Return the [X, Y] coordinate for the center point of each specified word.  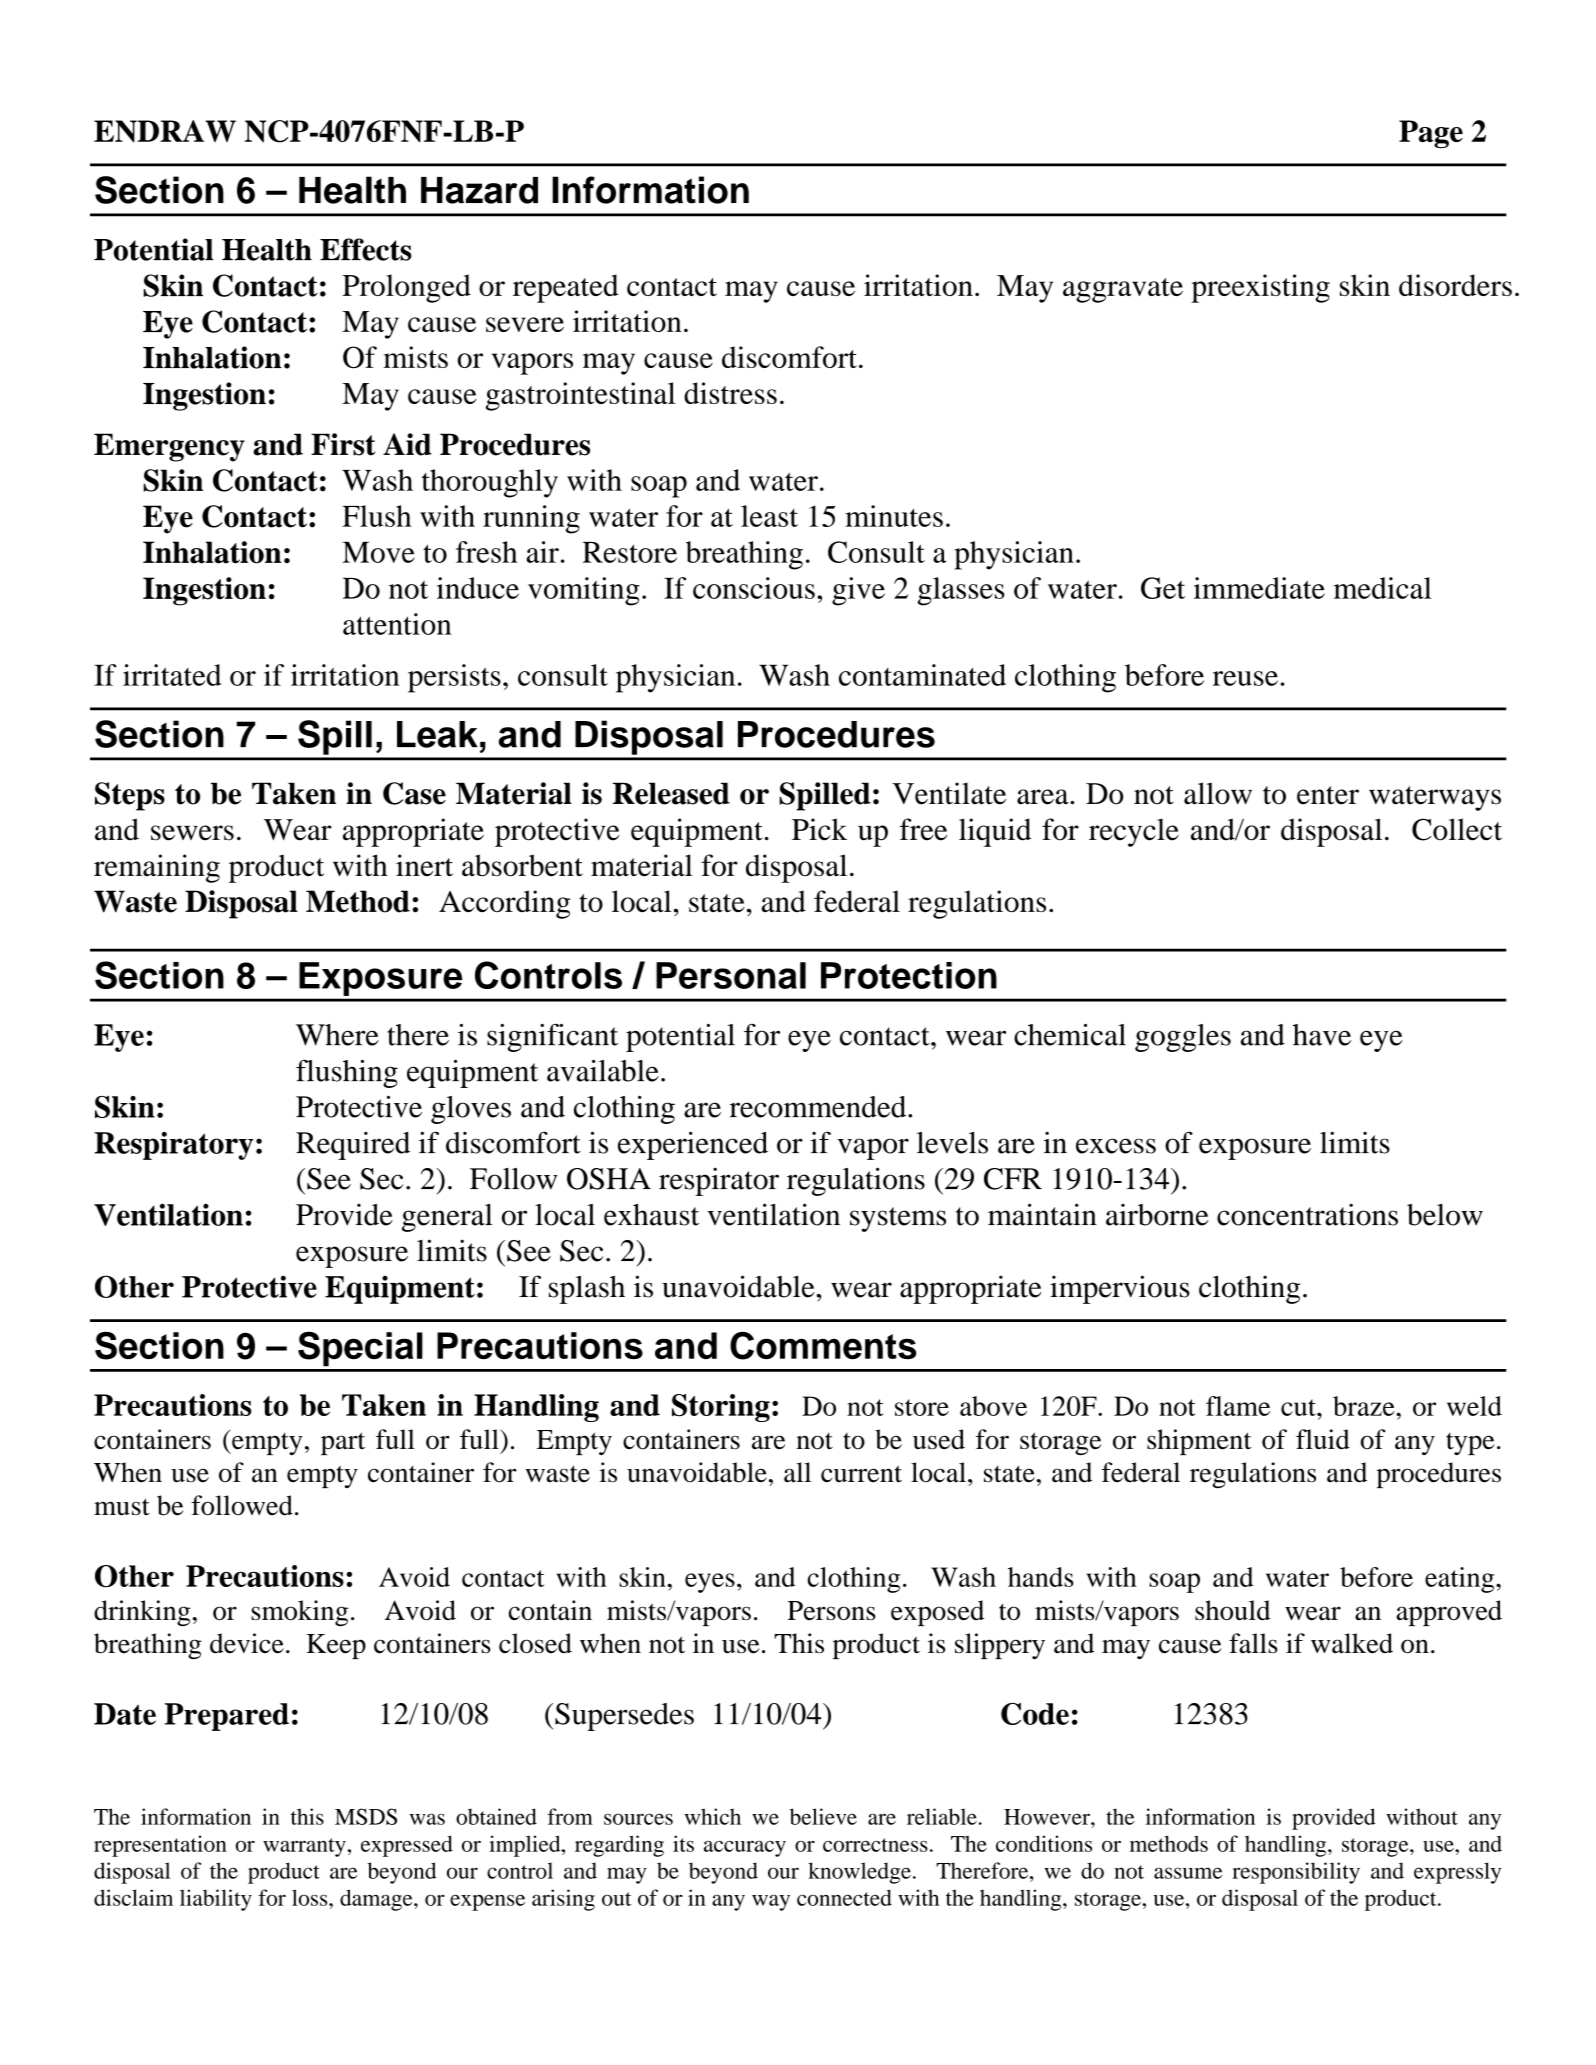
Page [1431, 134]
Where [337, 1035]
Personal [731, 975]
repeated [566, 288]
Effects [366, 249]
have [1322, 1035]
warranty [304, 1847]
